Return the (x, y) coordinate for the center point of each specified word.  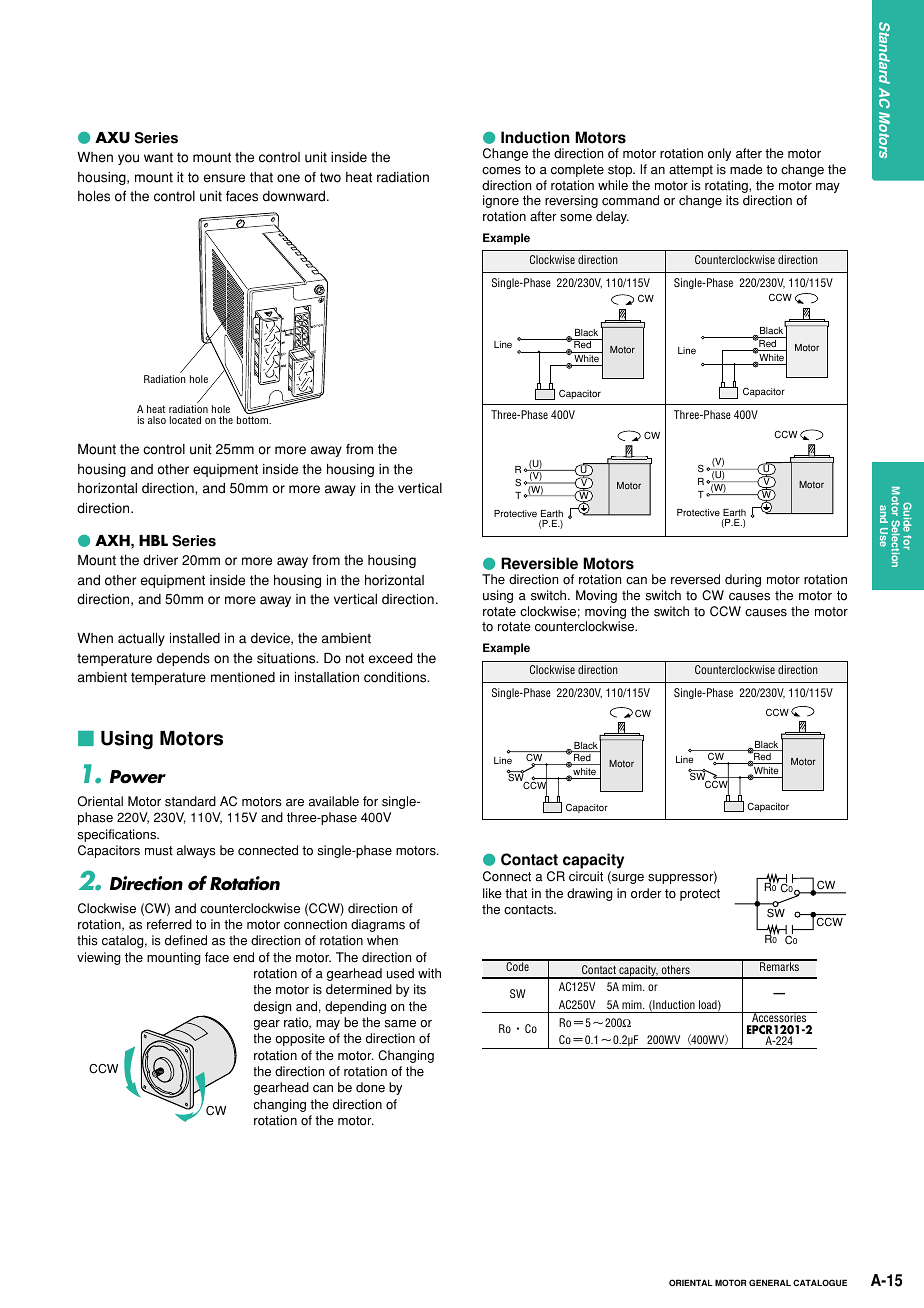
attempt (691, 171)
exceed (390, 658)
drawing (590, 894)
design (272, 1007)
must (159, 851)
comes (501, 171)
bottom (254, 420)
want (158, 157)
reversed (695, 579)
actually (141, 639)
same (400, 1024)
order (646, 893)
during (743, 580)
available (334, 801)
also (157, 420)
